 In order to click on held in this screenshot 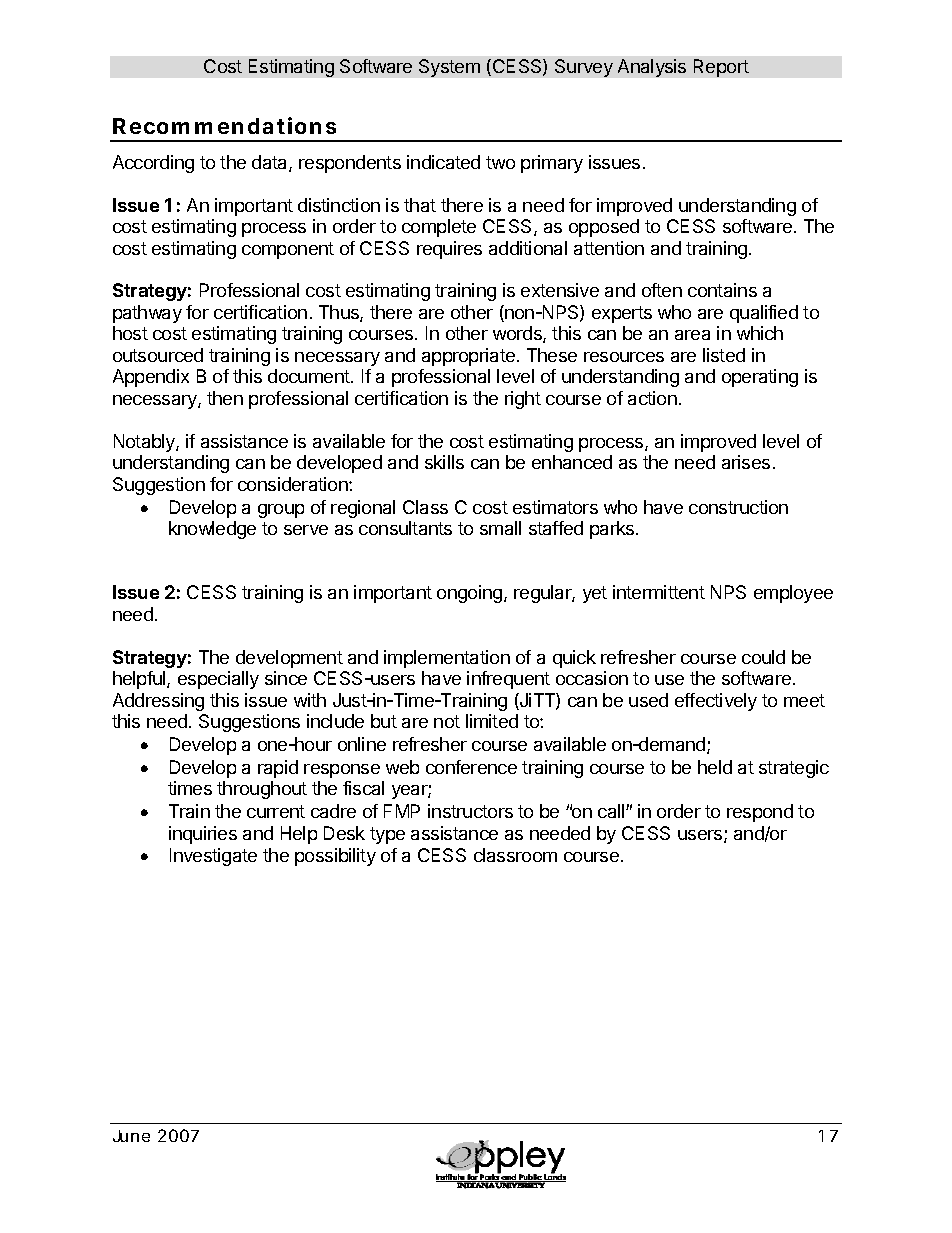, I will do `click(715, 767)`.
